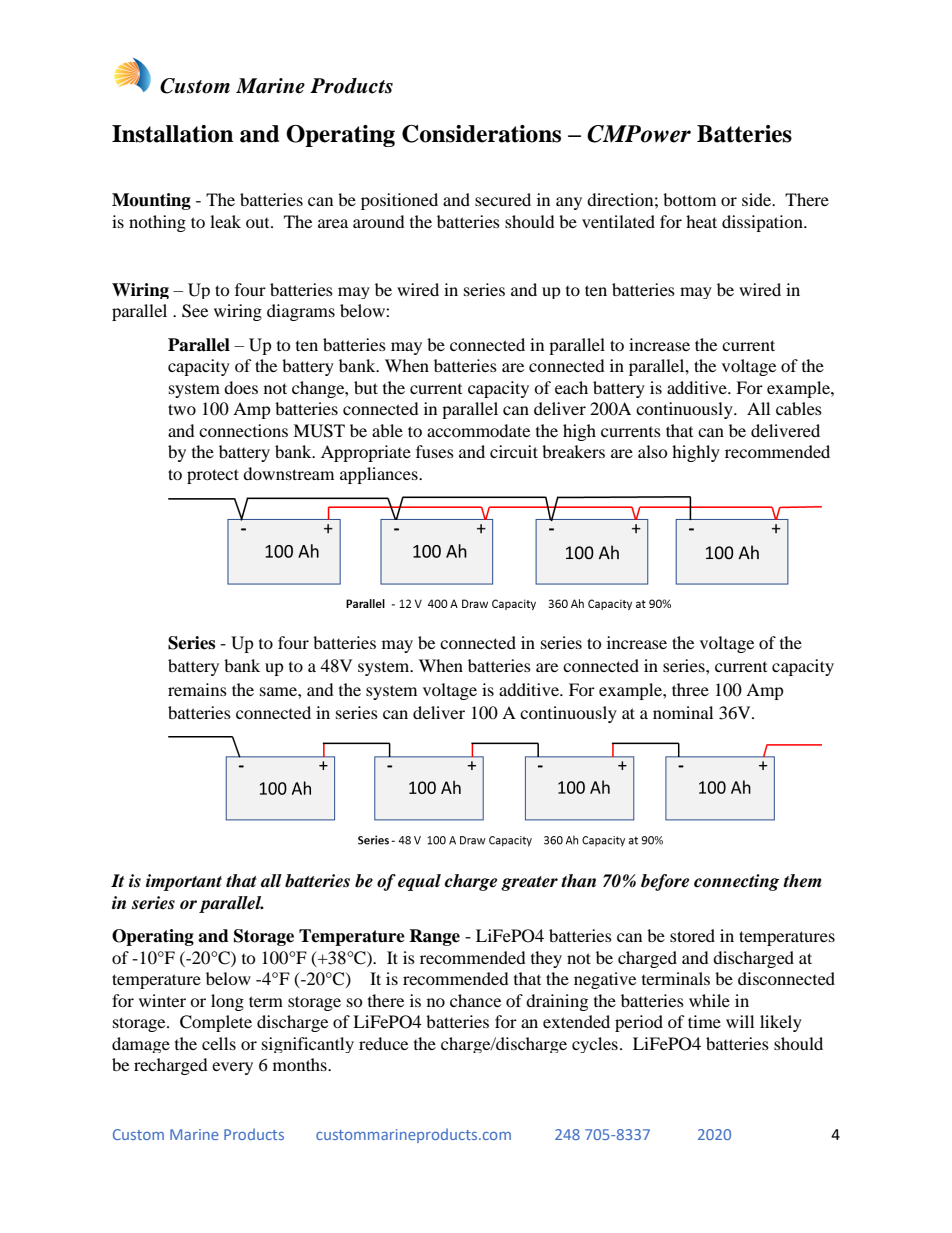  What do you see at coordinates (690, 689) in the screenshot?
I see `three` at bounding box center [690, 689].
